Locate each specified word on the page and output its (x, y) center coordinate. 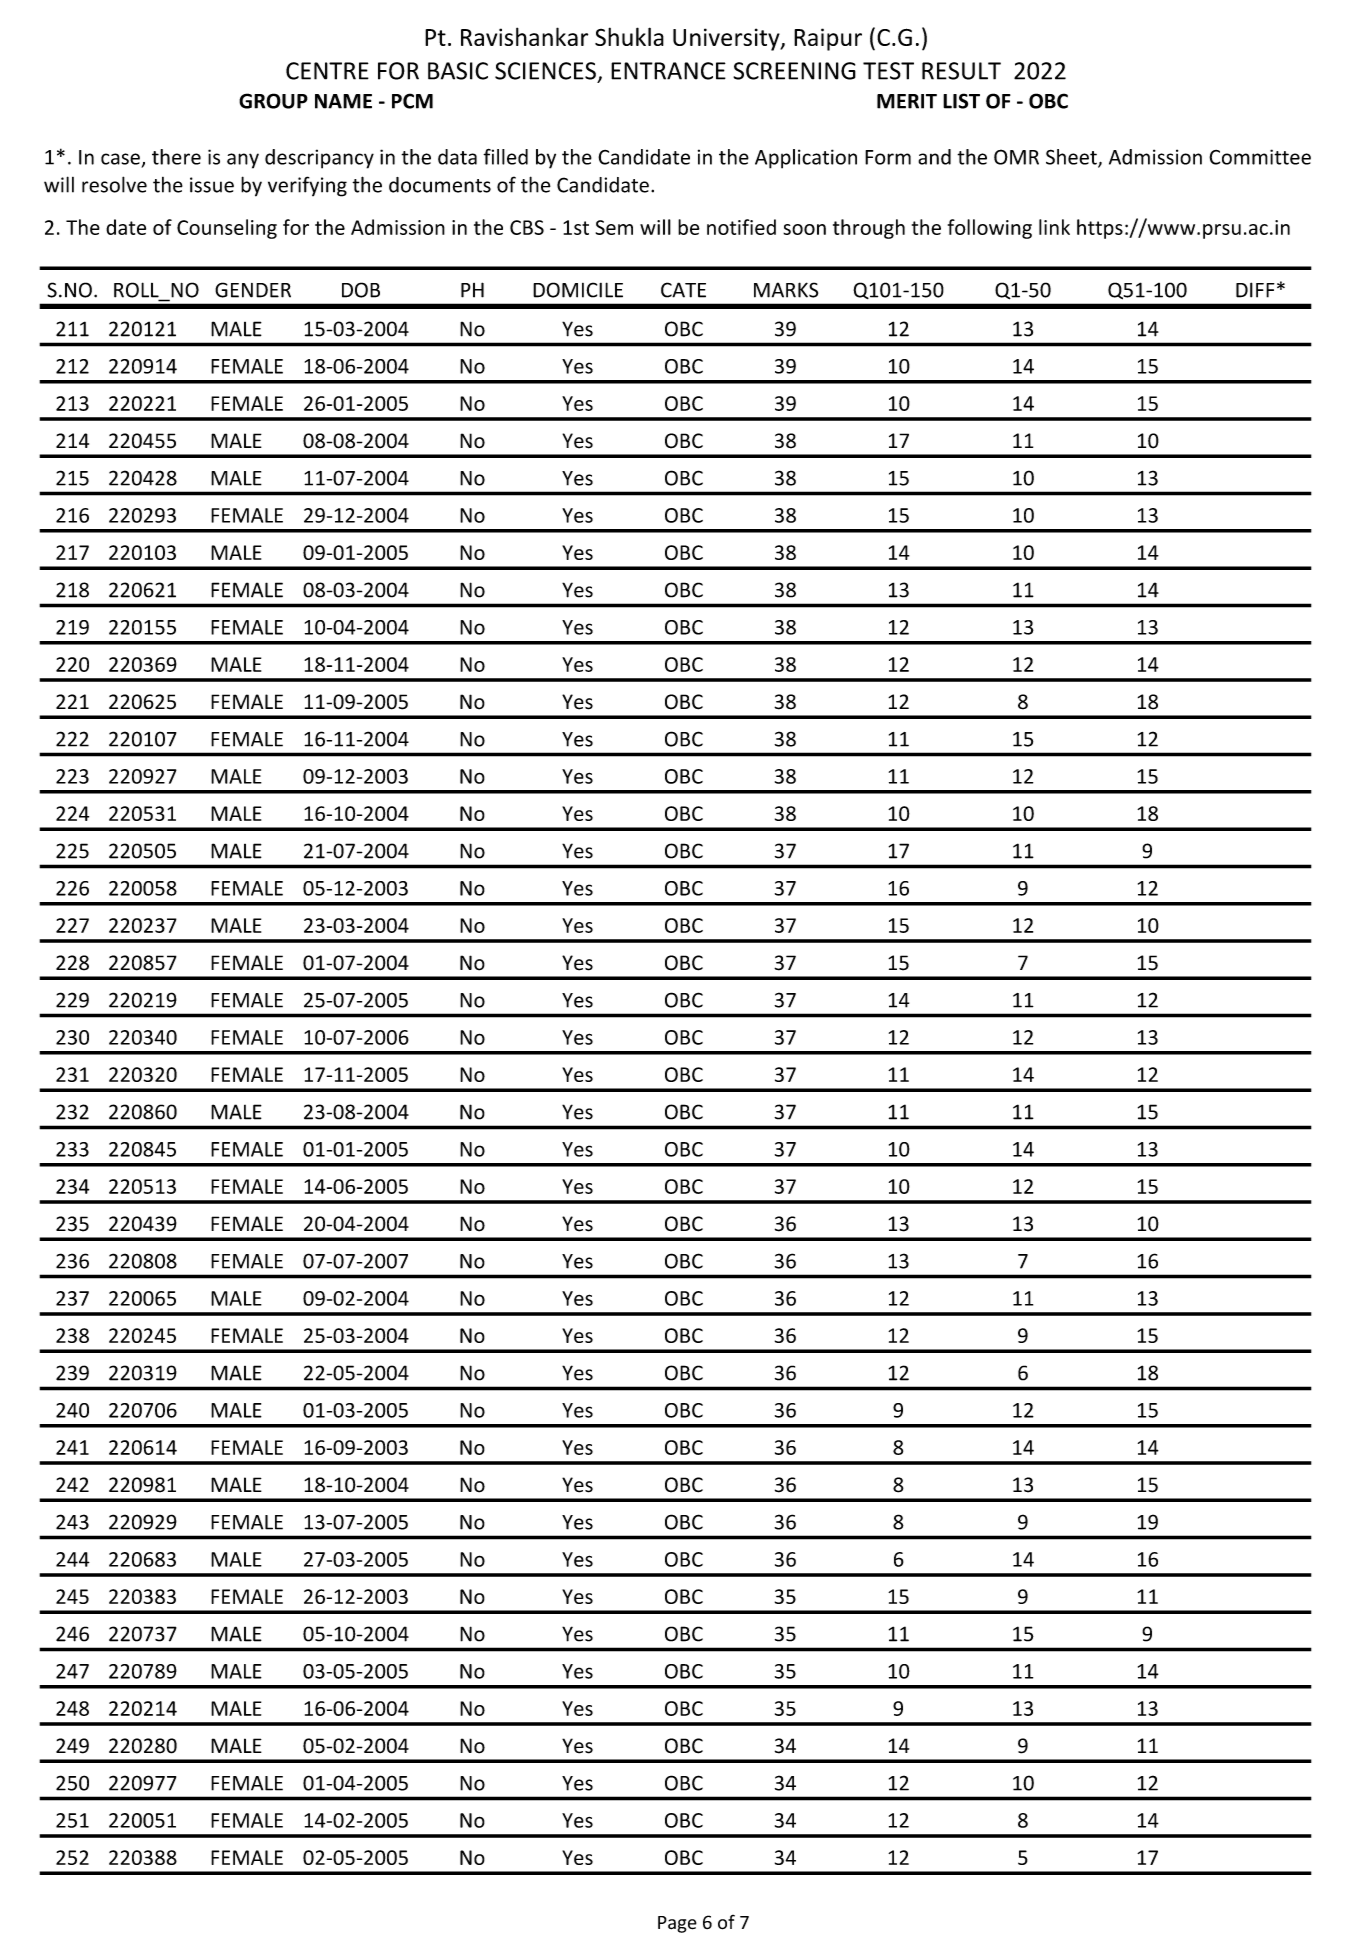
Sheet (1072, 158)
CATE (683, 290)
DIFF (1255, 290)
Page (677, 1924)
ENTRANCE (668, 71)
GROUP (273, 101)
